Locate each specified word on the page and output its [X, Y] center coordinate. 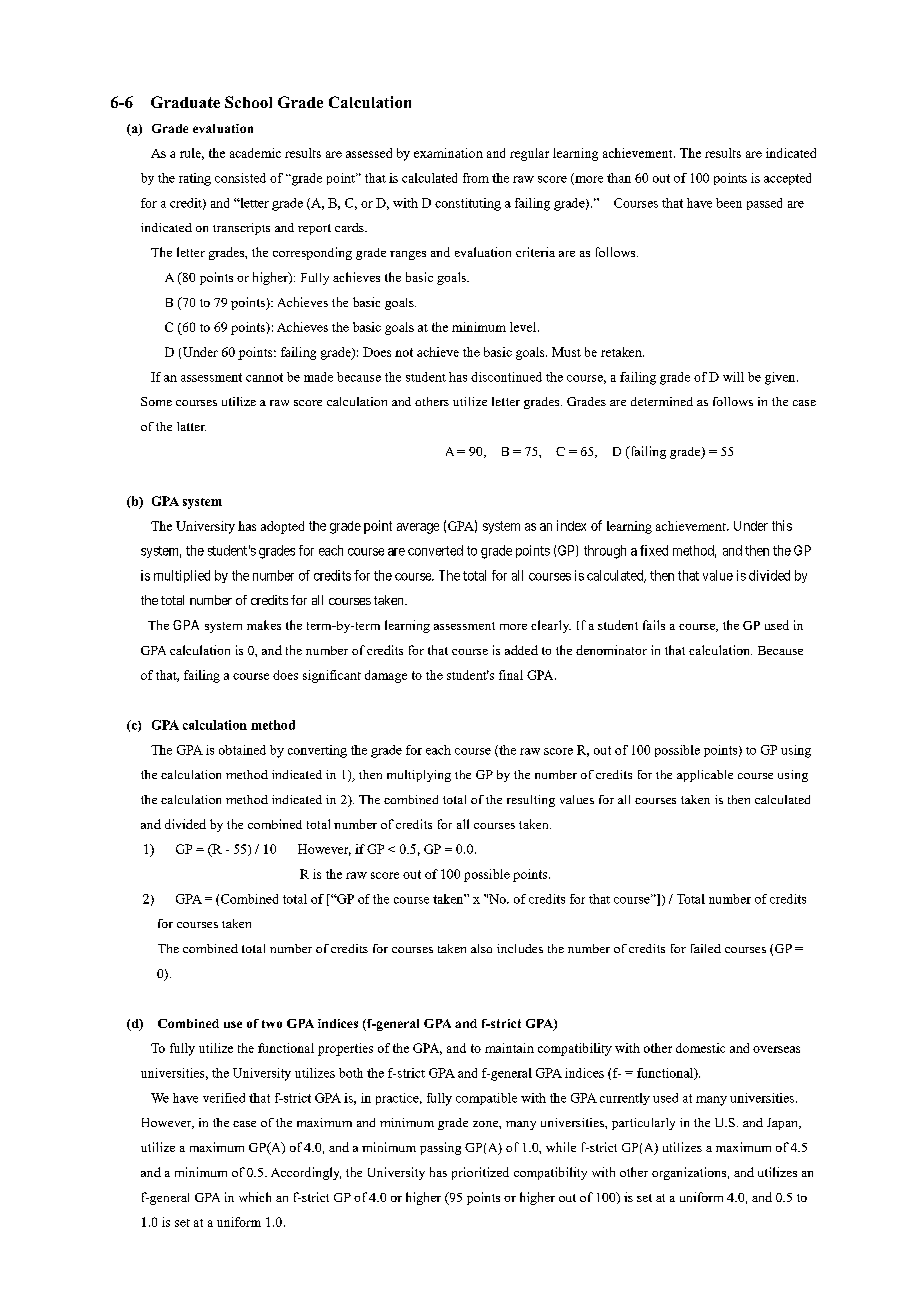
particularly [643, 1124]
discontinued [506, 377]
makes [264, 625]
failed [706, 948]
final [511, 675]
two [272, 1024]
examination [448, 153]
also [481, 948]
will [733, 377]
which [255, 1197]
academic [255, 153]
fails [654, 625]
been [729, 203]
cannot [264, 377]
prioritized [480, 1173]
